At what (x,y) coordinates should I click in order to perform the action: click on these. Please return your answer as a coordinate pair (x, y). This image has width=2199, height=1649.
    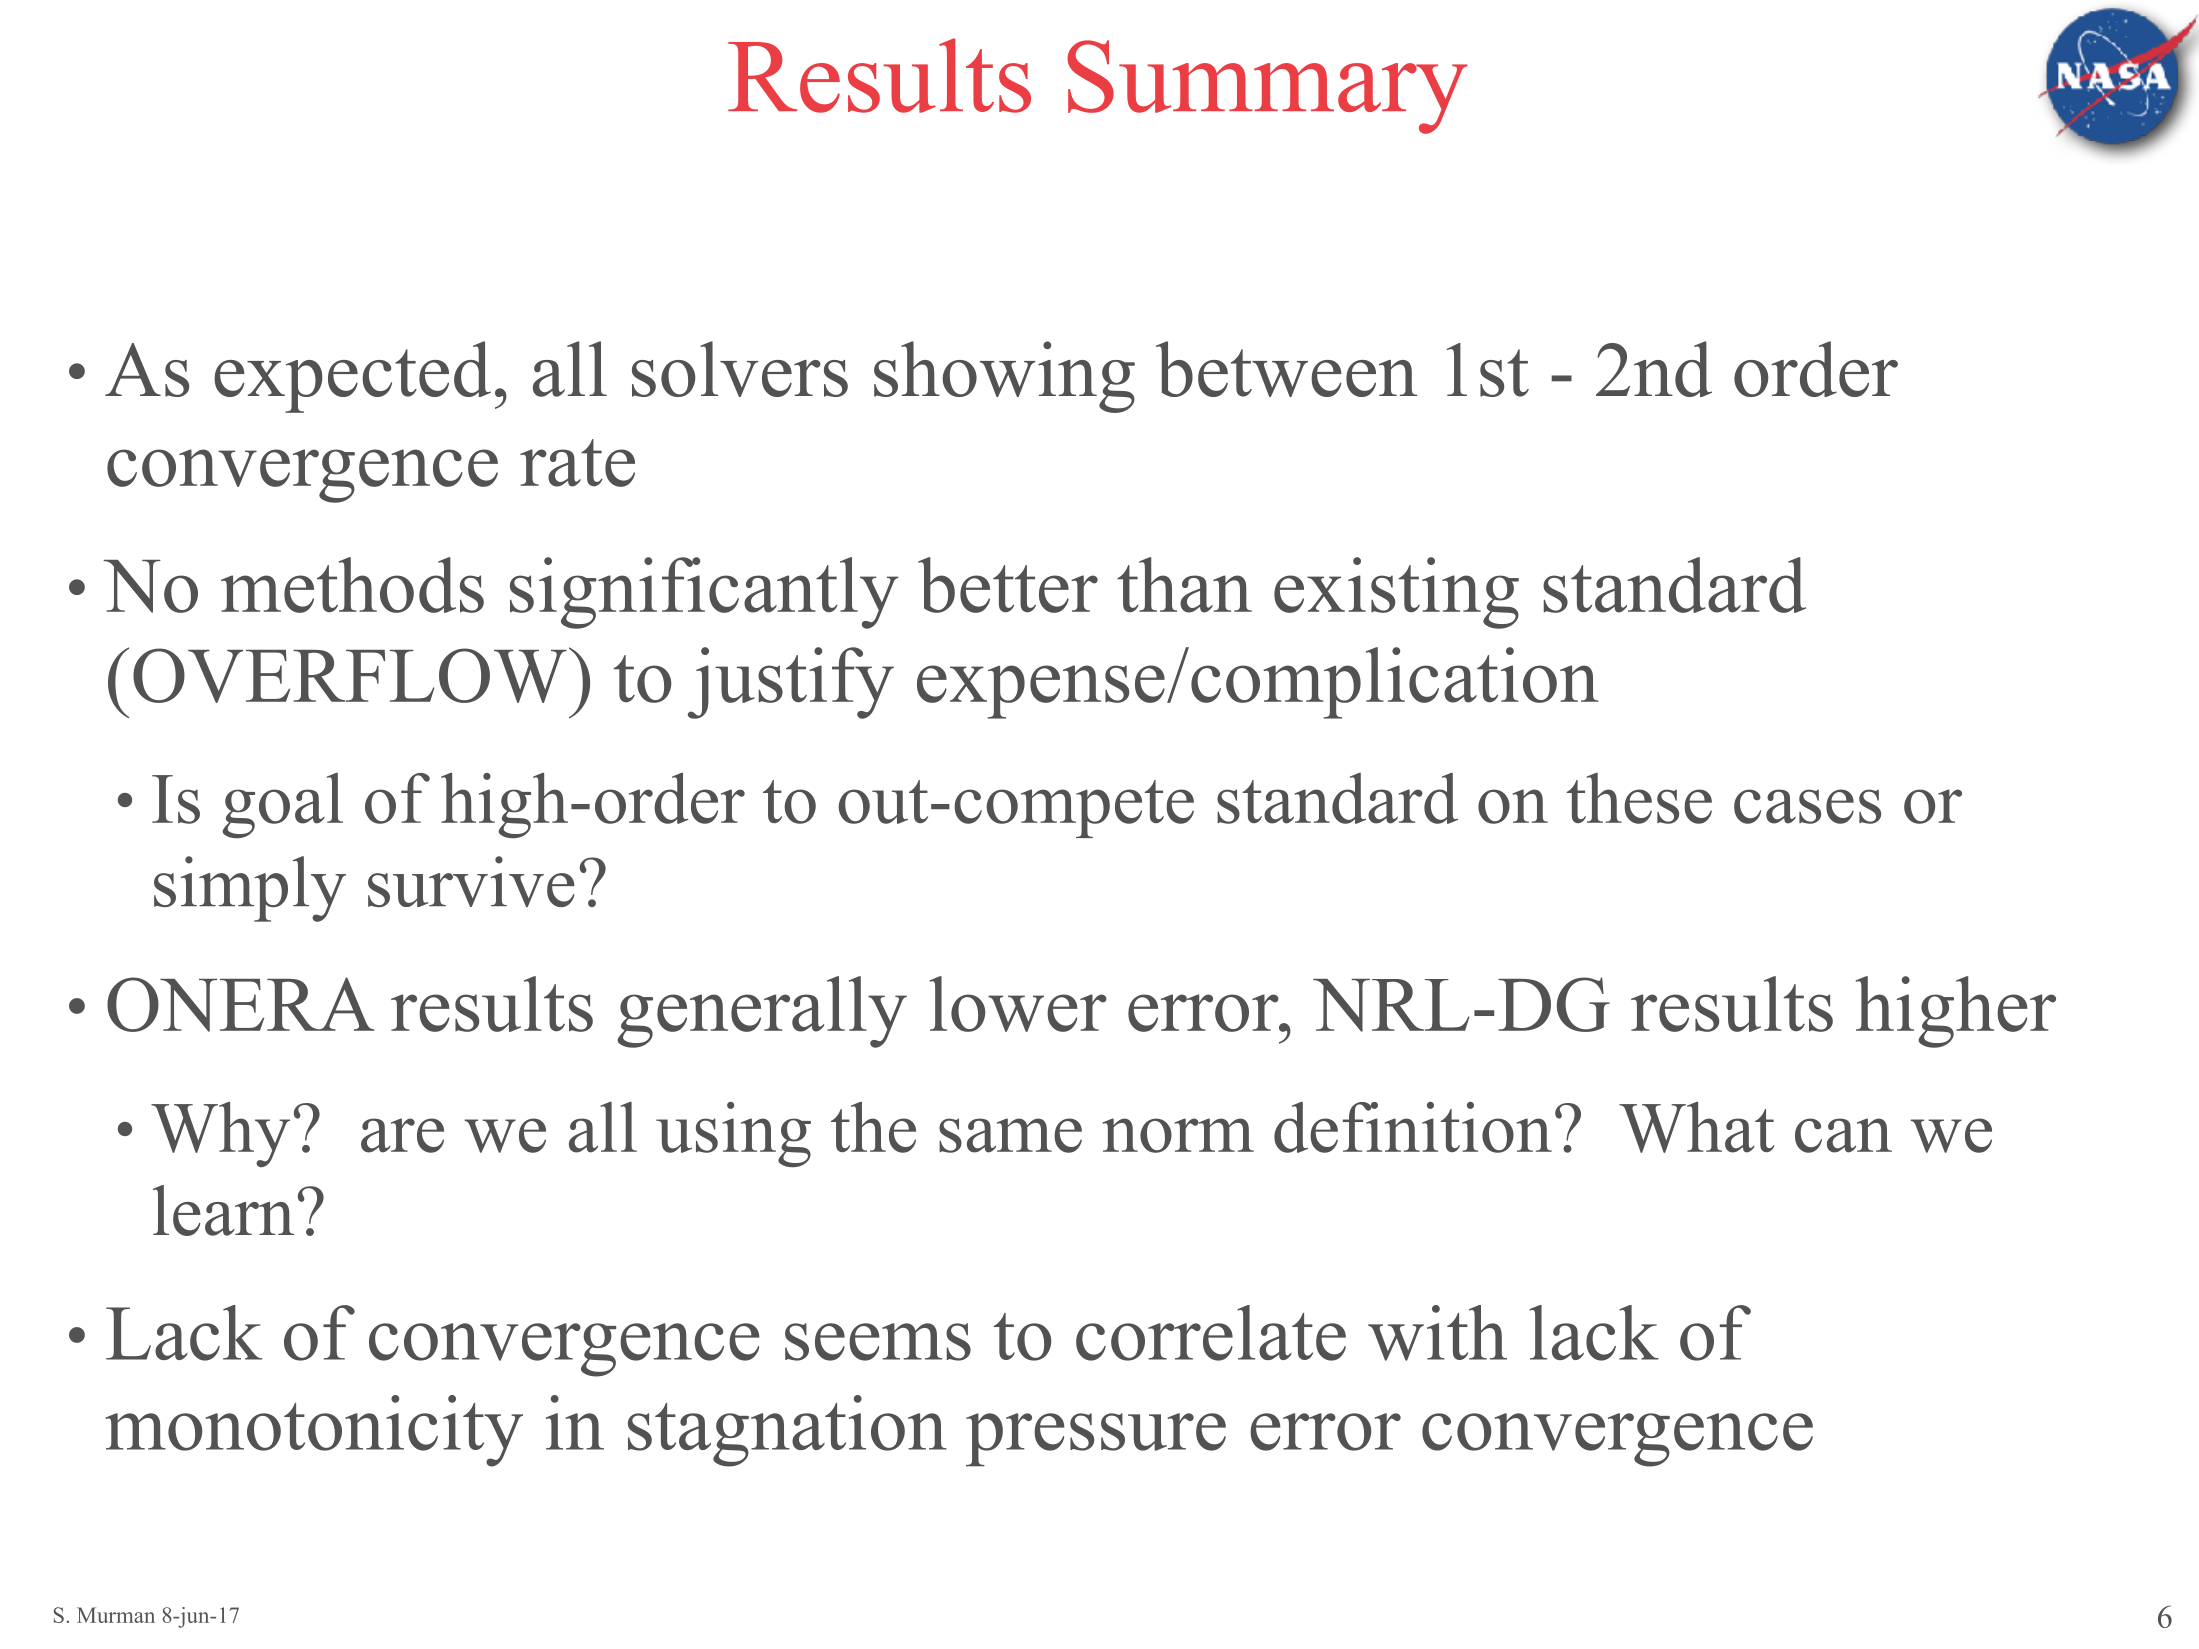
    Looking at the image, I should click on (1639, 798).
